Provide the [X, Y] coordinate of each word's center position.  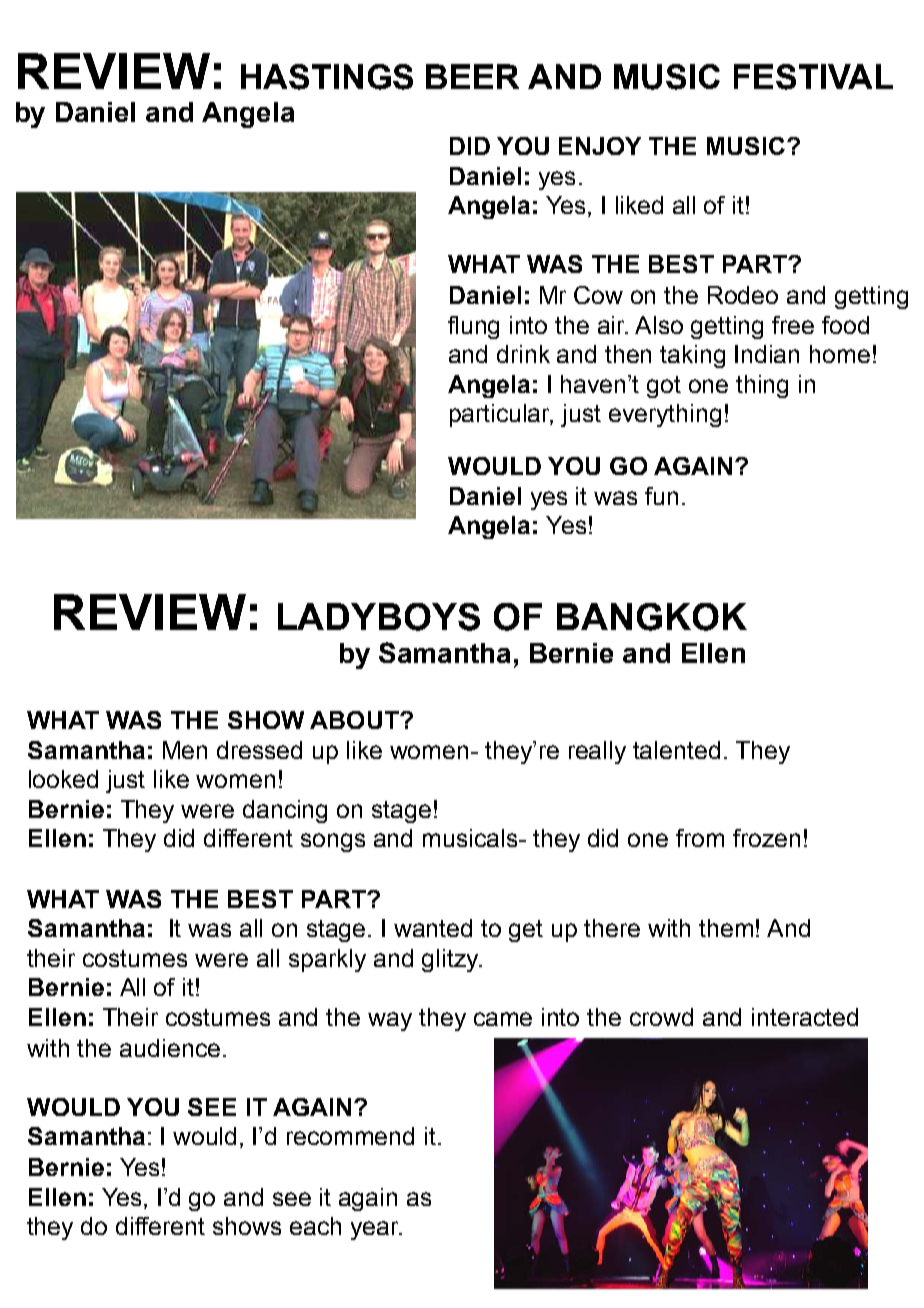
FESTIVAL [813, 77]
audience [170, 1048]
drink [523, 354]
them [726, 928]
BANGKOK [652, 617]
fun [661, 496]
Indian [767, 354]
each [315, 1226]
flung [473, 327]
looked [63, 779]
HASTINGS [327, 77]
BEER [472, 76]
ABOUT [355, 720]
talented [676, 750]
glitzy [451, 960]
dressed [259, 750]
